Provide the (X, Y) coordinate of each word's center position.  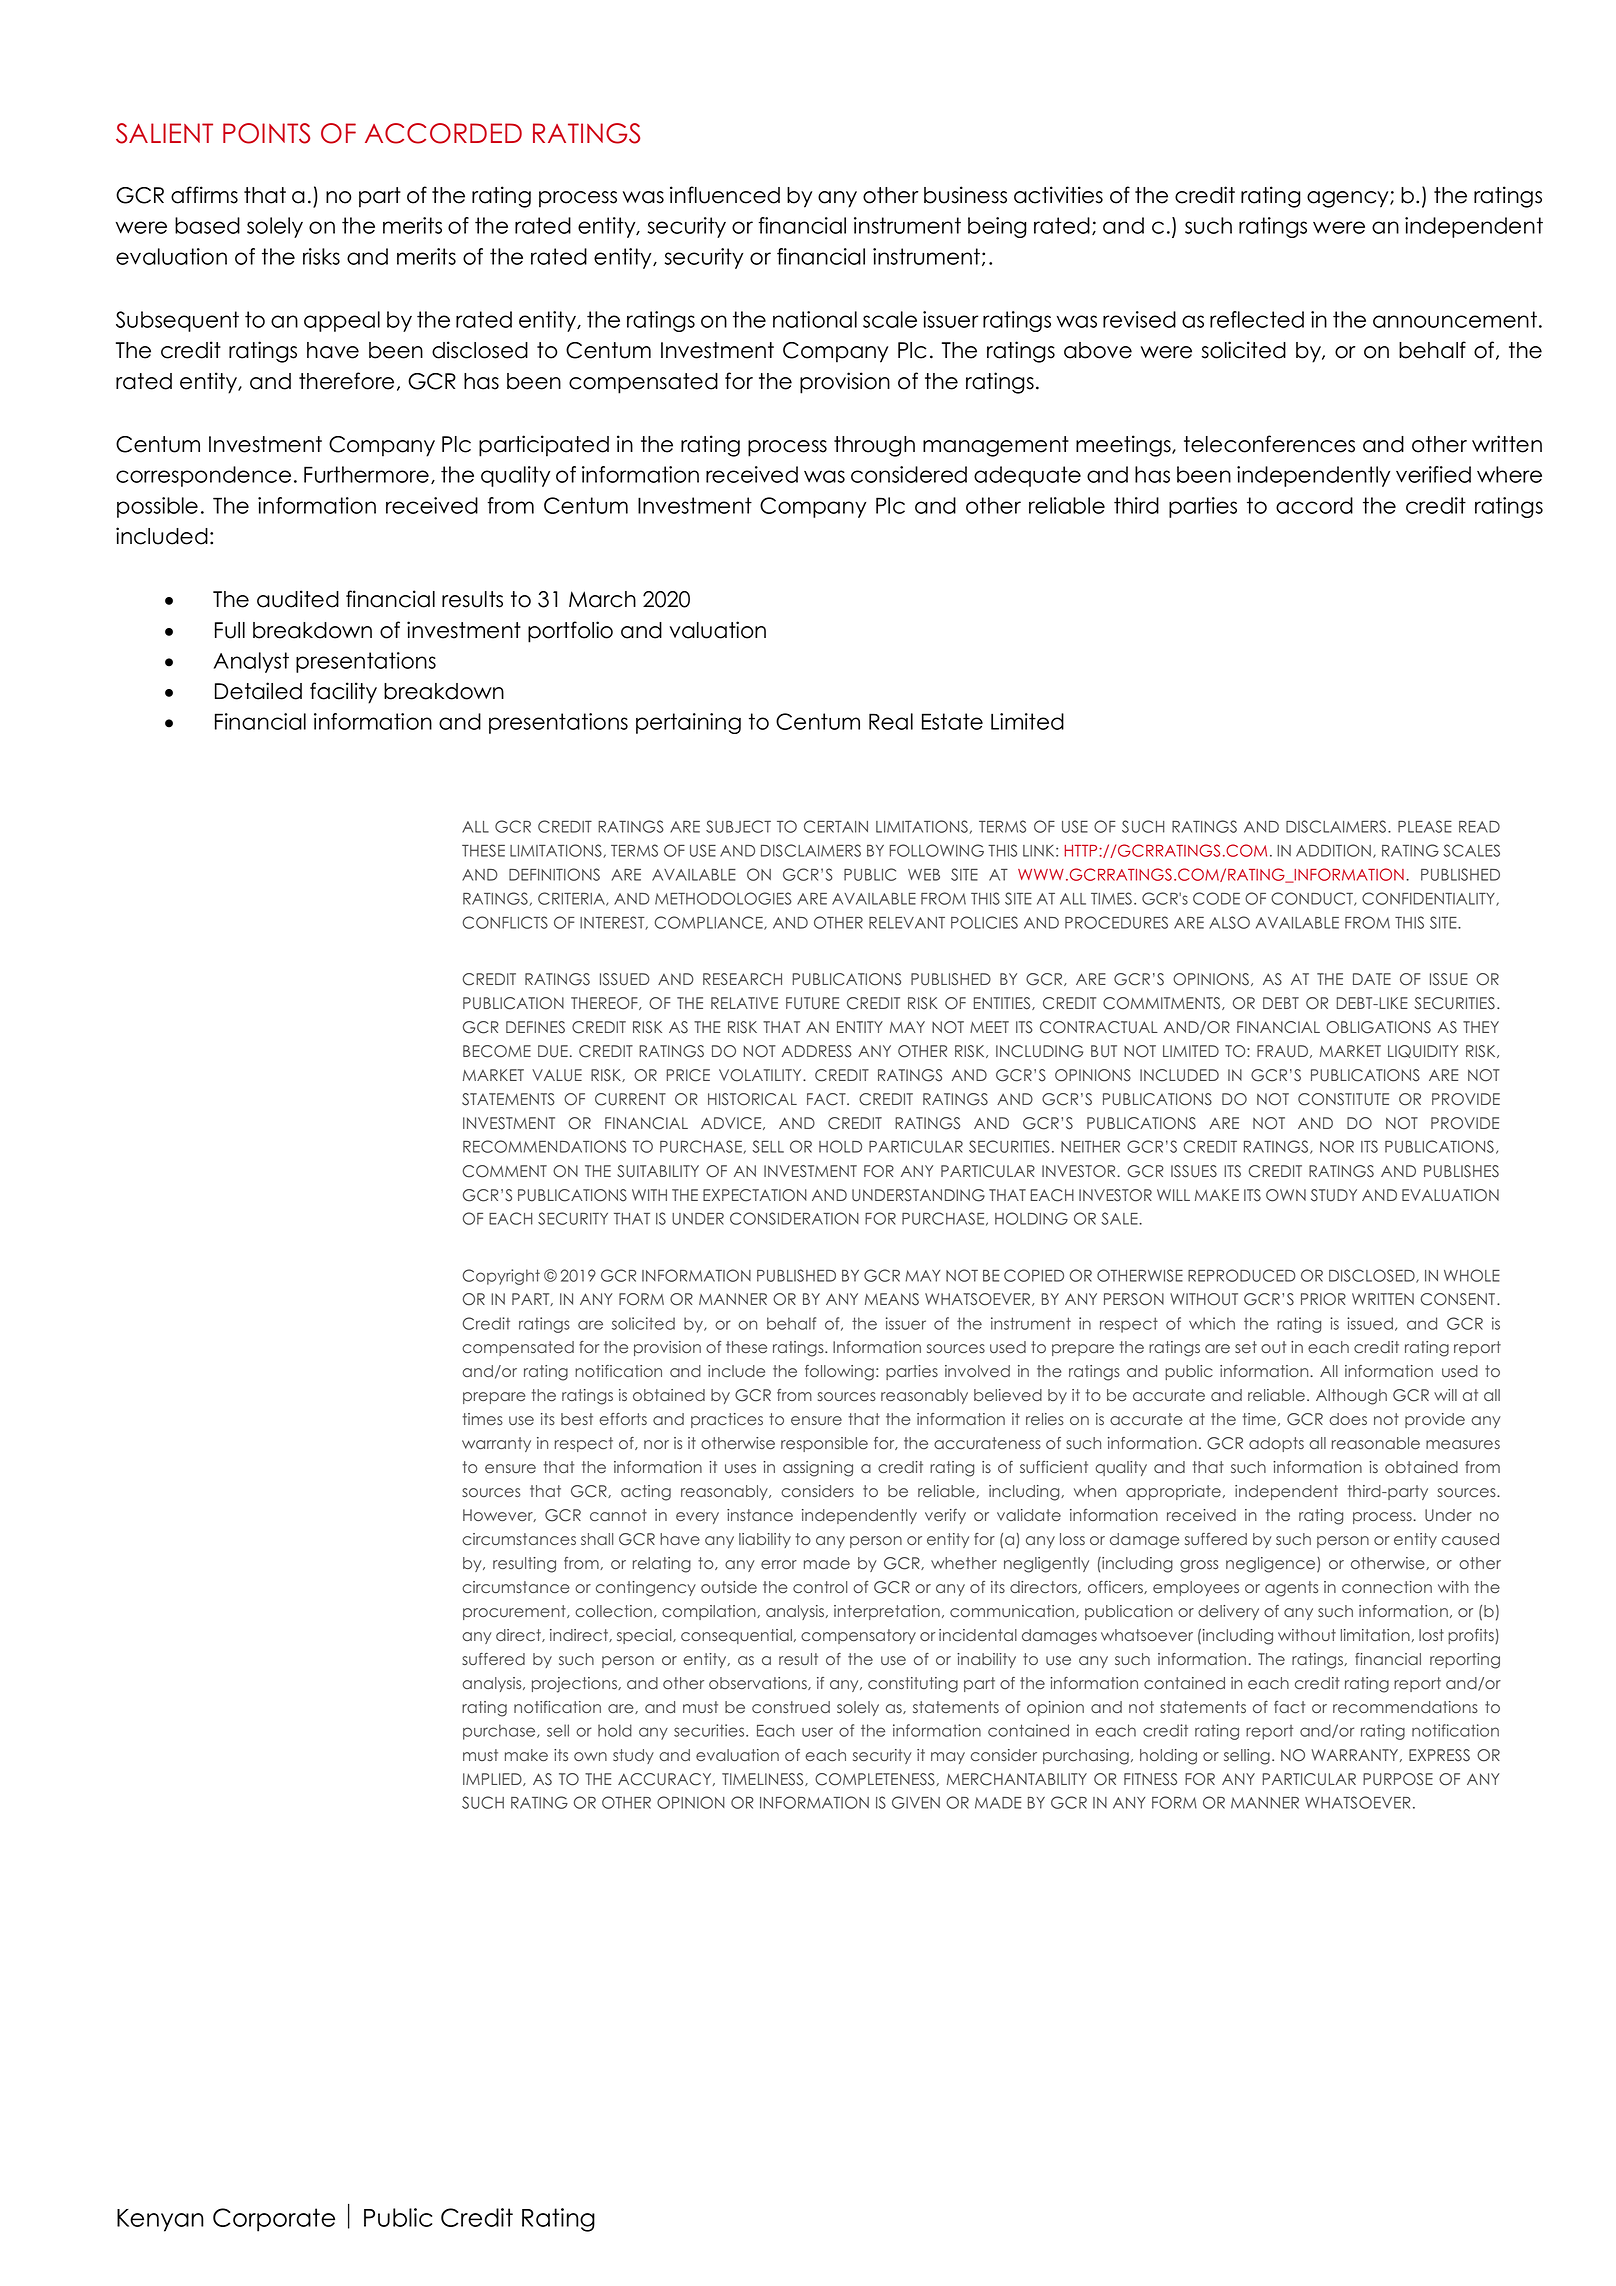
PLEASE (1425, 826)
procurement (515, 1612)
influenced (725, 195)
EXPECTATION (755, 1195)
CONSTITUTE (1343, 1099)
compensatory (858, 1636)
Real (891, 721)
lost (1431, 1635)
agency (1349, 199)
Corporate (274, 2220)
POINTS (266, 133)
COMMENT (505, 1171)
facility (343, 693)
